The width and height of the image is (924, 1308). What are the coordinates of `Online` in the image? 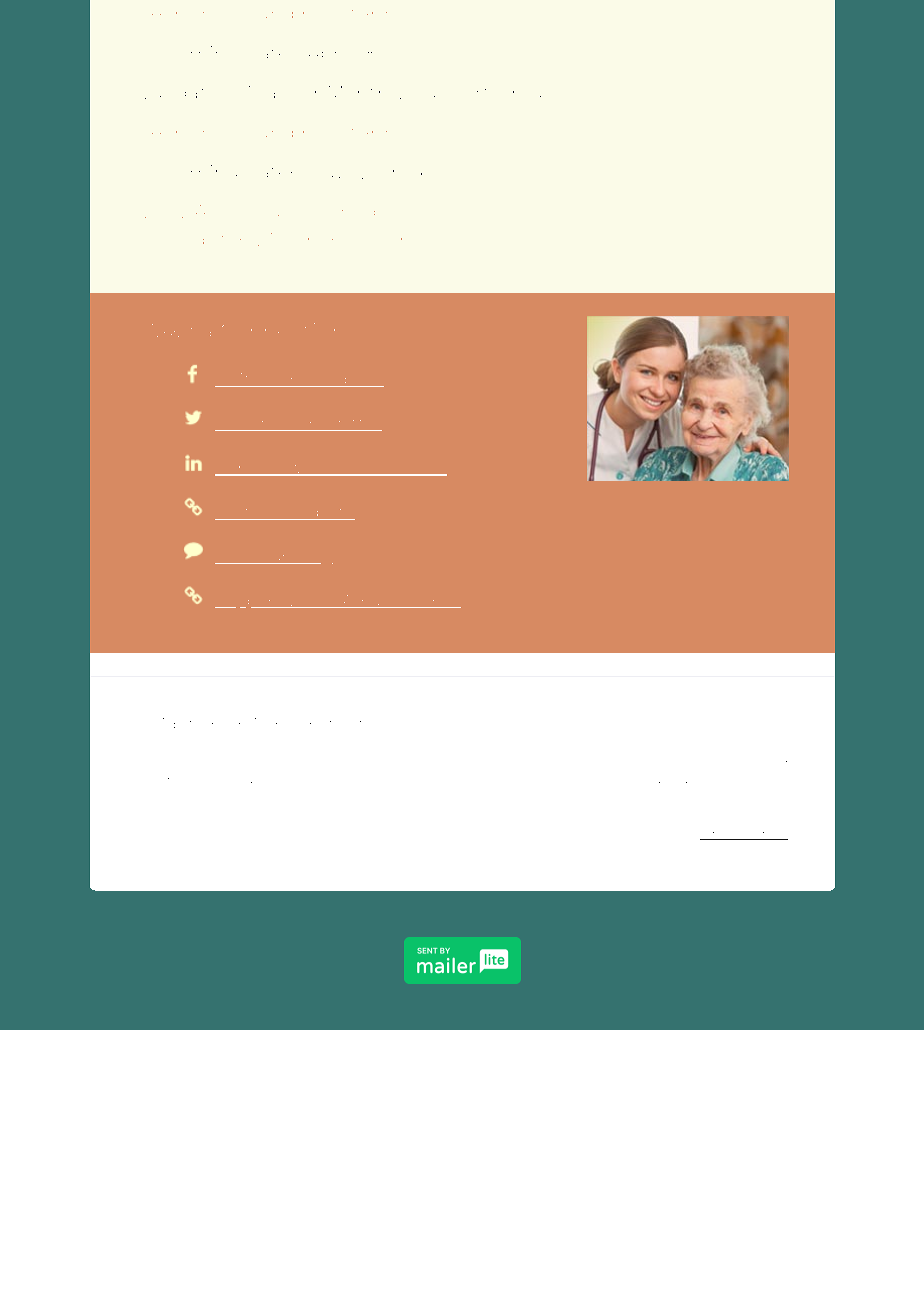 It's located at (320, 239).
